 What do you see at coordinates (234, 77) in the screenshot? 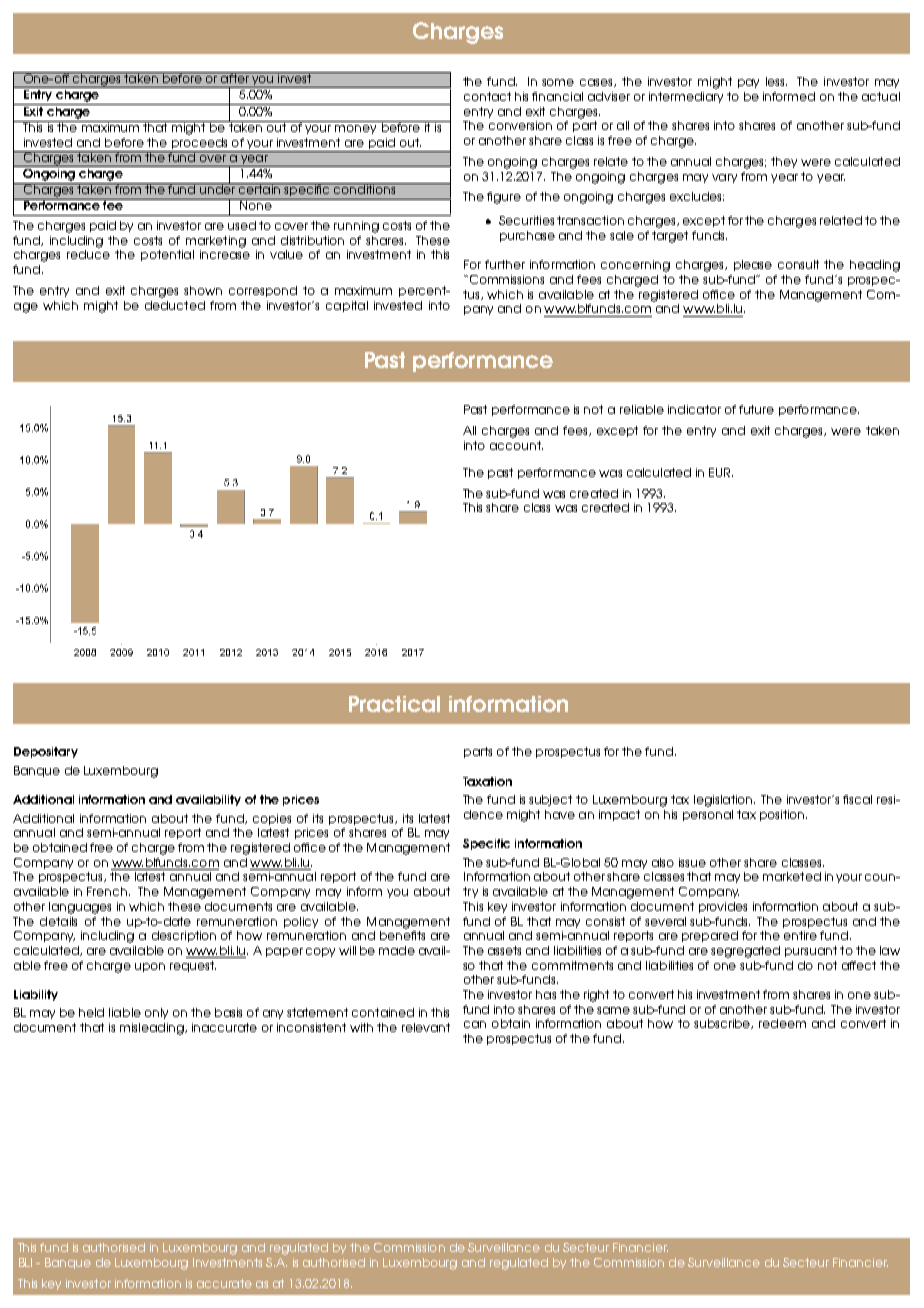
I see `after` at bounding box center [234, 77].
